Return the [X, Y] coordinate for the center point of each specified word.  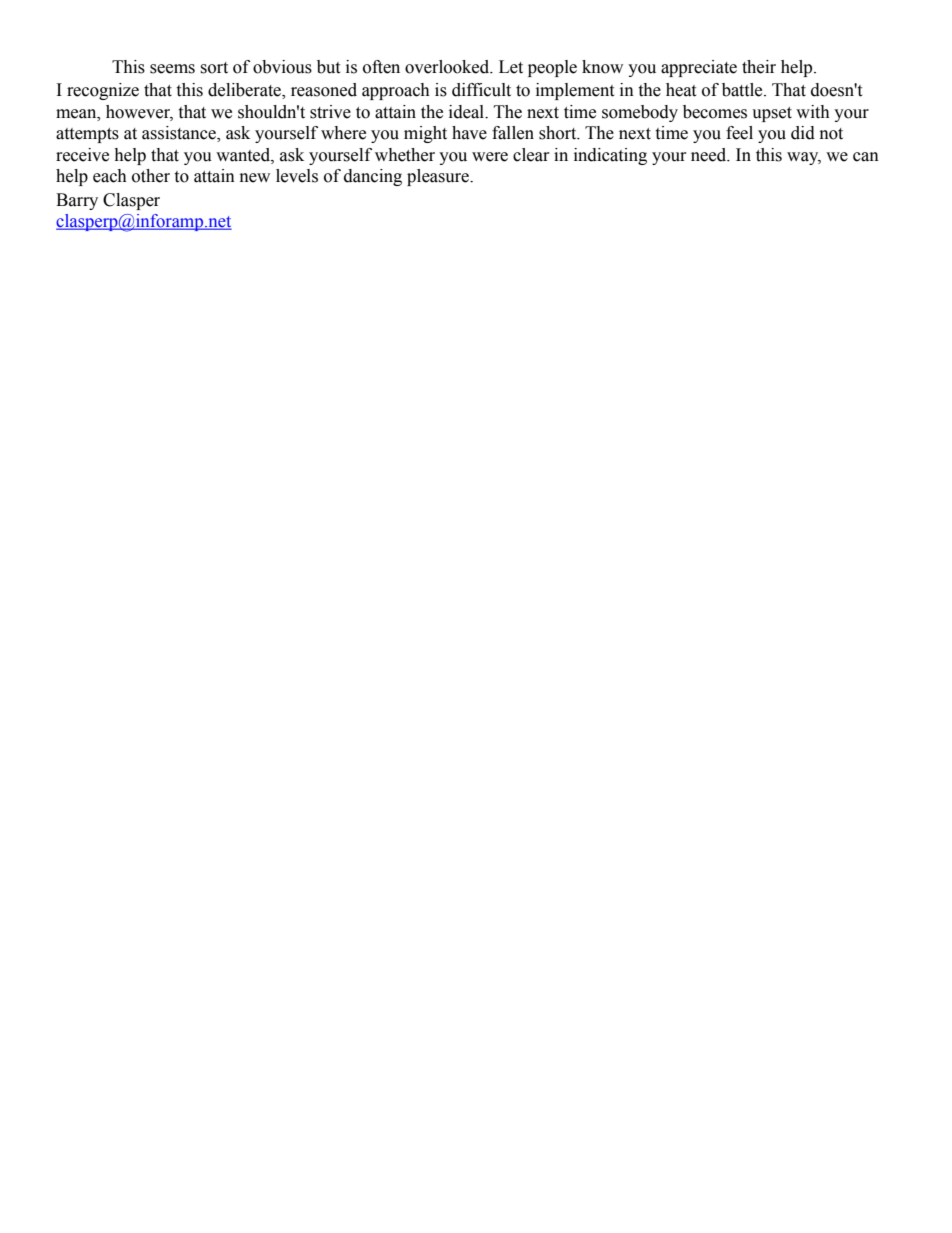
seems [172, 69]
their [759, 67]
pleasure [439, 177]
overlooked [448, 67]
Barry [77, 201]
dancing [373, 177]
